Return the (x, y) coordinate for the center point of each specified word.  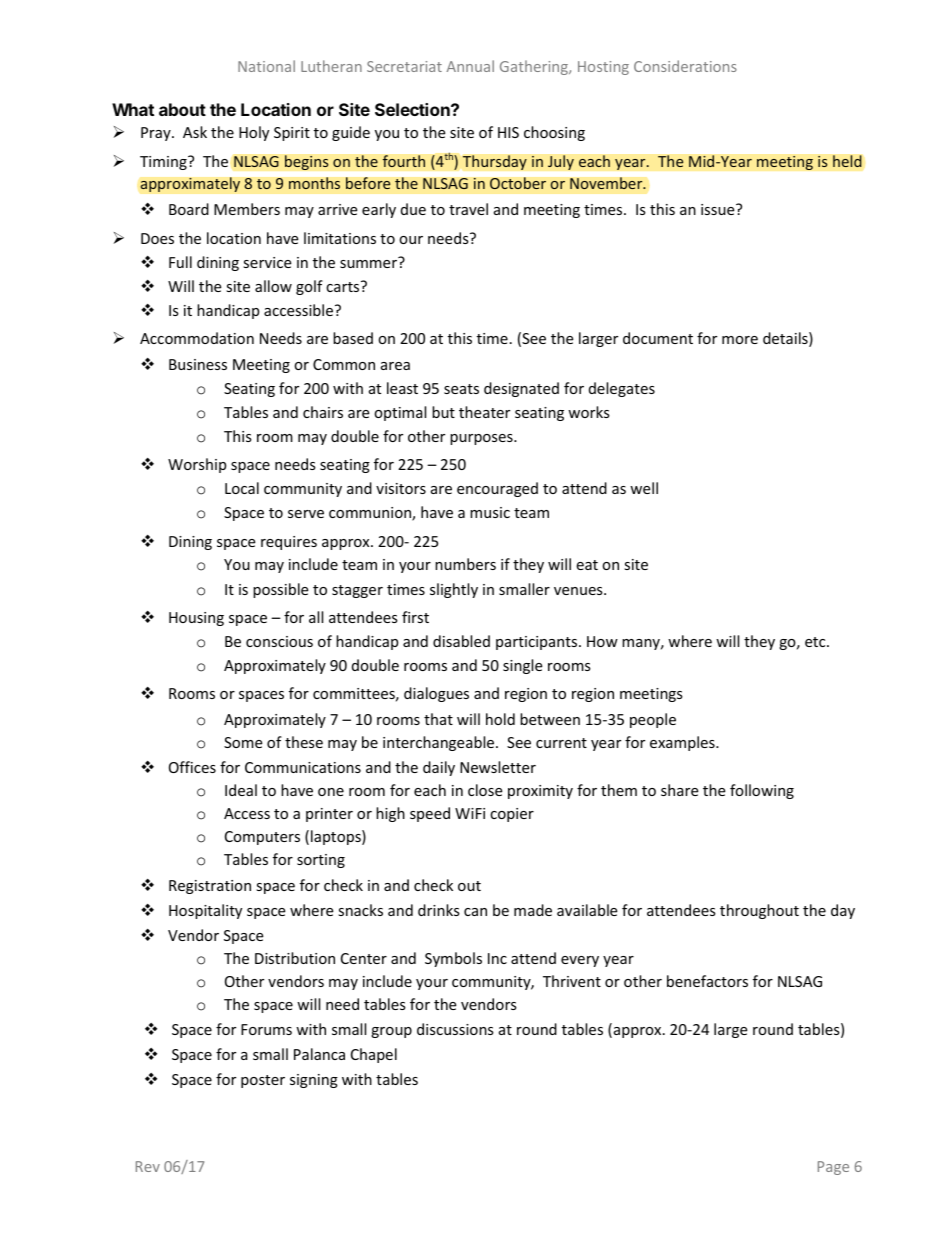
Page (833, 1168)
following (762, 791)
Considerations (685, 66)
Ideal (241, 790)
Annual (470, 66)
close (485, 790)
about (182, 109)
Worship (197, 465)
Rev (148, 1166)
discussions (455, 1029)
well (644, 488)
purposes (482, 439)
